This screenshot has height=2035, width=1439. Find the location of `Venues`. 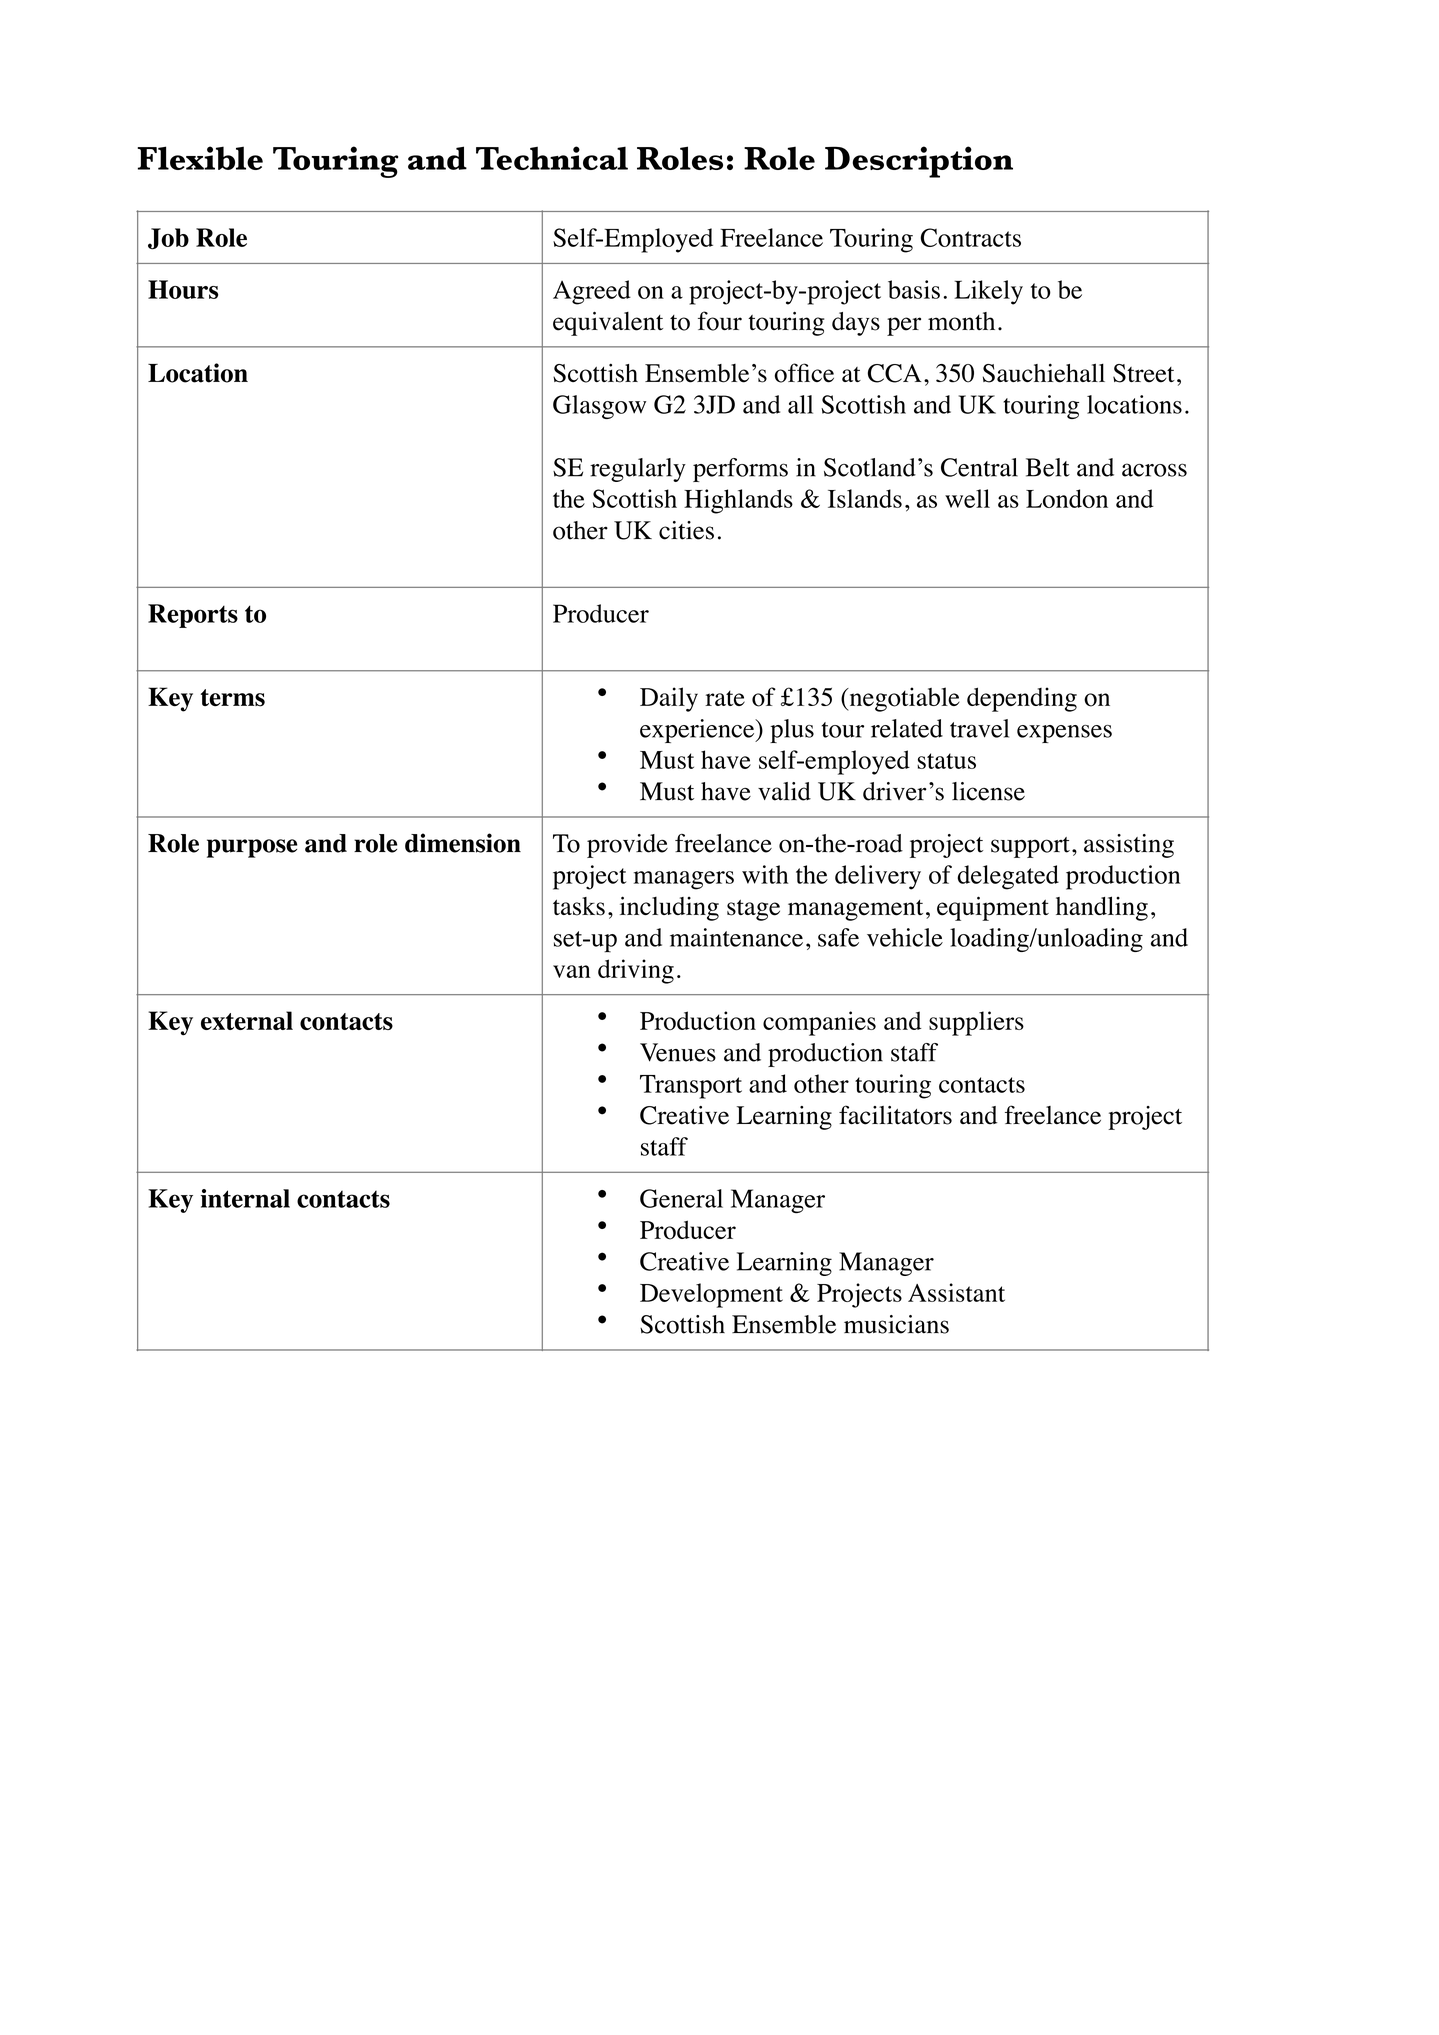

Venues is located at coordinates (678, 1052).
